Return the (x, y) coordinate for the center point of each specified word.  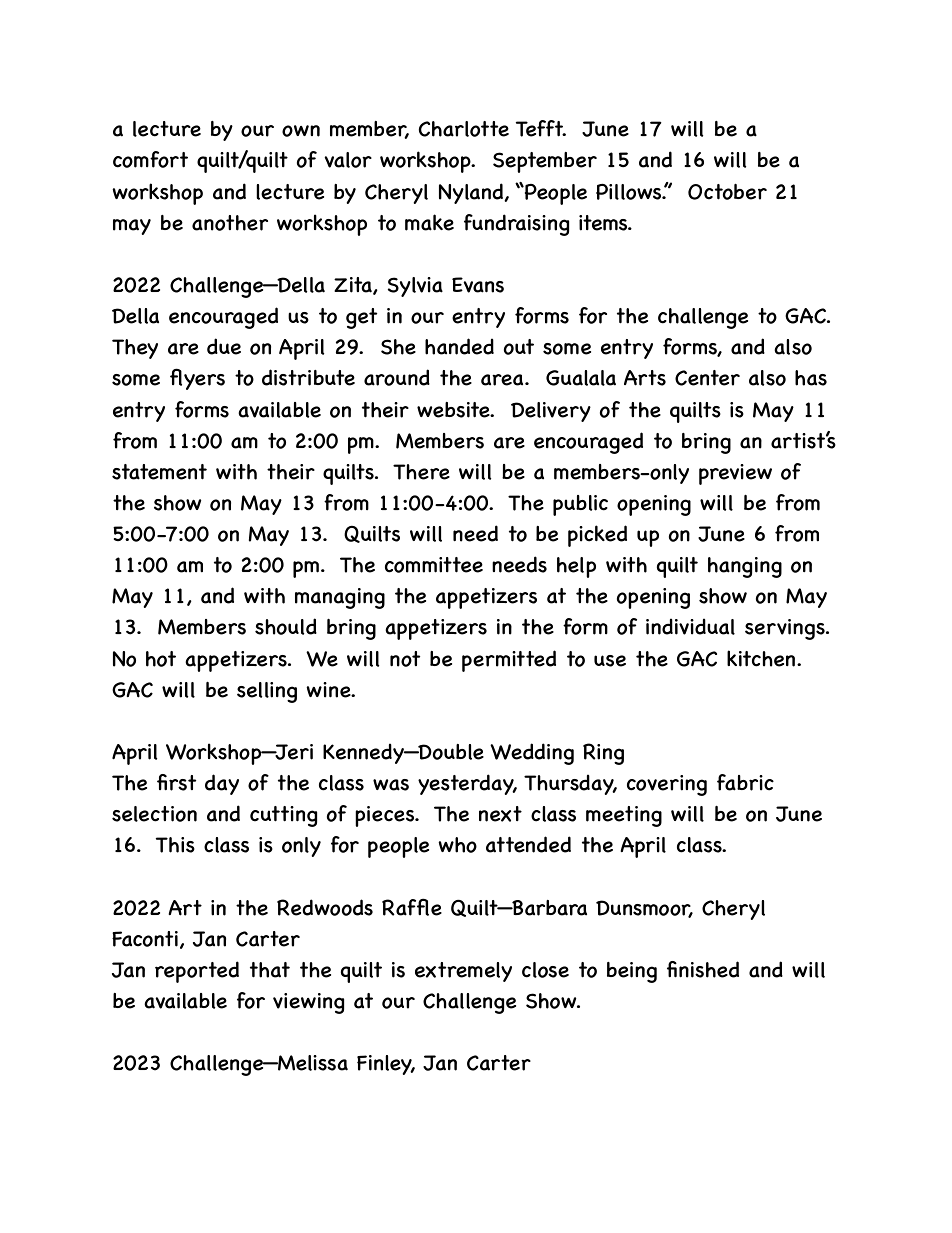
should (286, 626)
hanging (745, 567)
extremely (463, 972)
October (727, 192)
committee (434, 565)
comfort (150, 159)
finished (703, 969)
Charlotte (464, 129)
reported (197, 972)
